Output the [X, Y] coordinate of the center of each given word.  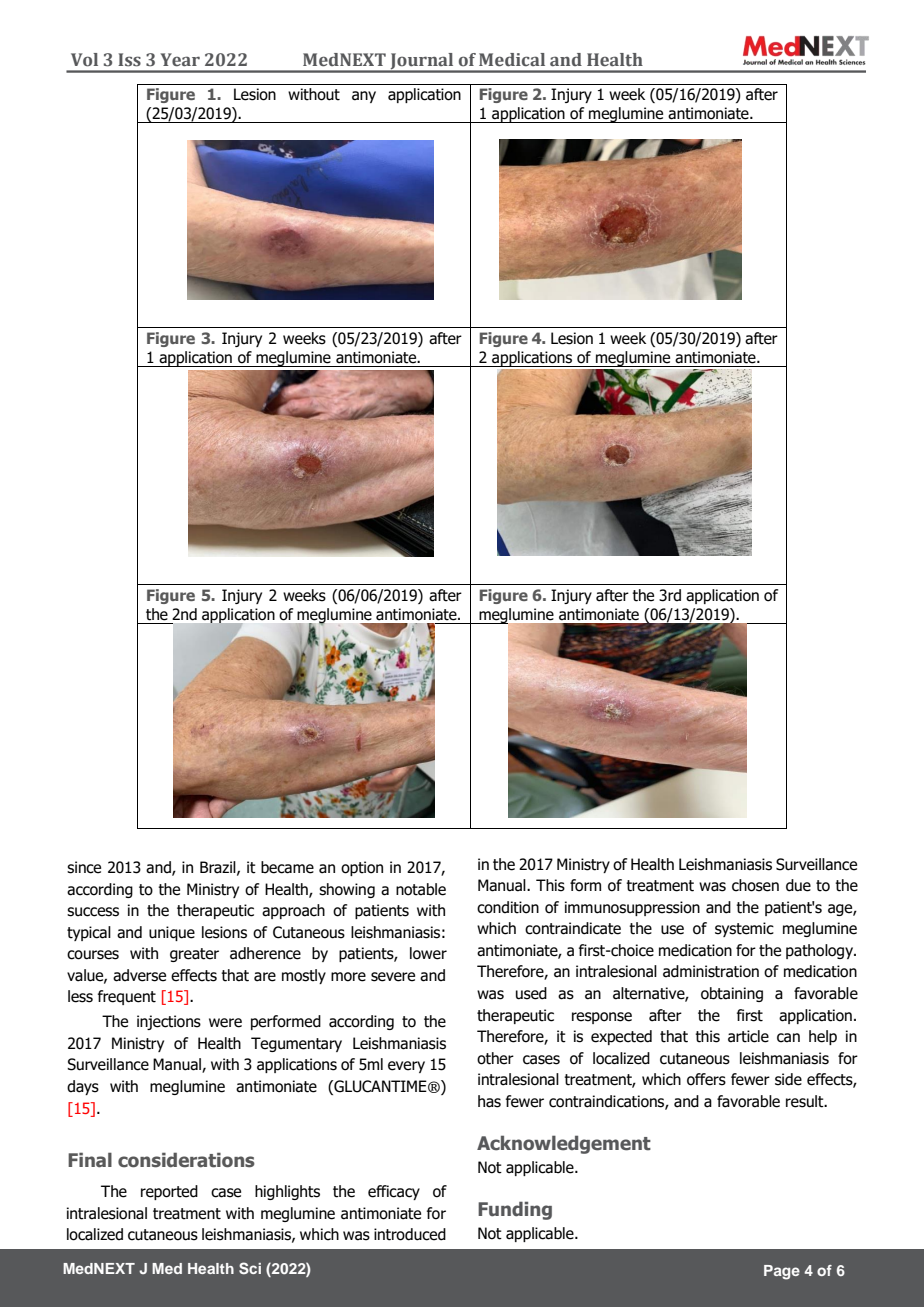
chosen [755, 885]
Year [180, 60]
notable [421, 889]
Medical [512, 60]
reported [169, 1192]
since [84, 867]
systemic [744, 929]
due [798, 885]
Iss [129, 60]
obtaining [732, 994]
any [364, 97]
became [287, 867]
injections [169, 1022]
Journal [422, 62]
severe [393, 977]
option [362, 868]
